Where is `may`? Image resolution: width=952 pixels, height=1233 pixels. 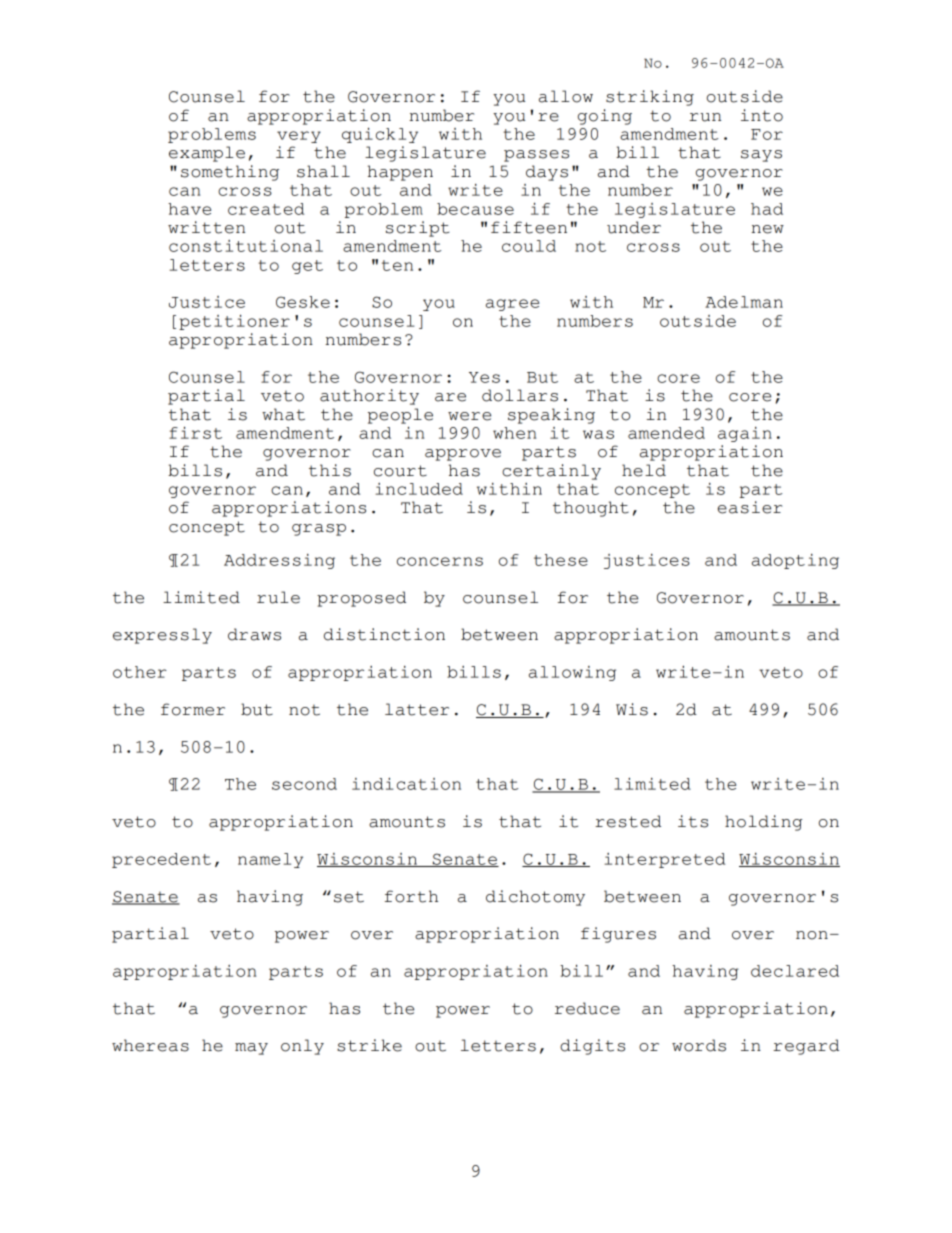
may is located at coordinates (251, 1049).
